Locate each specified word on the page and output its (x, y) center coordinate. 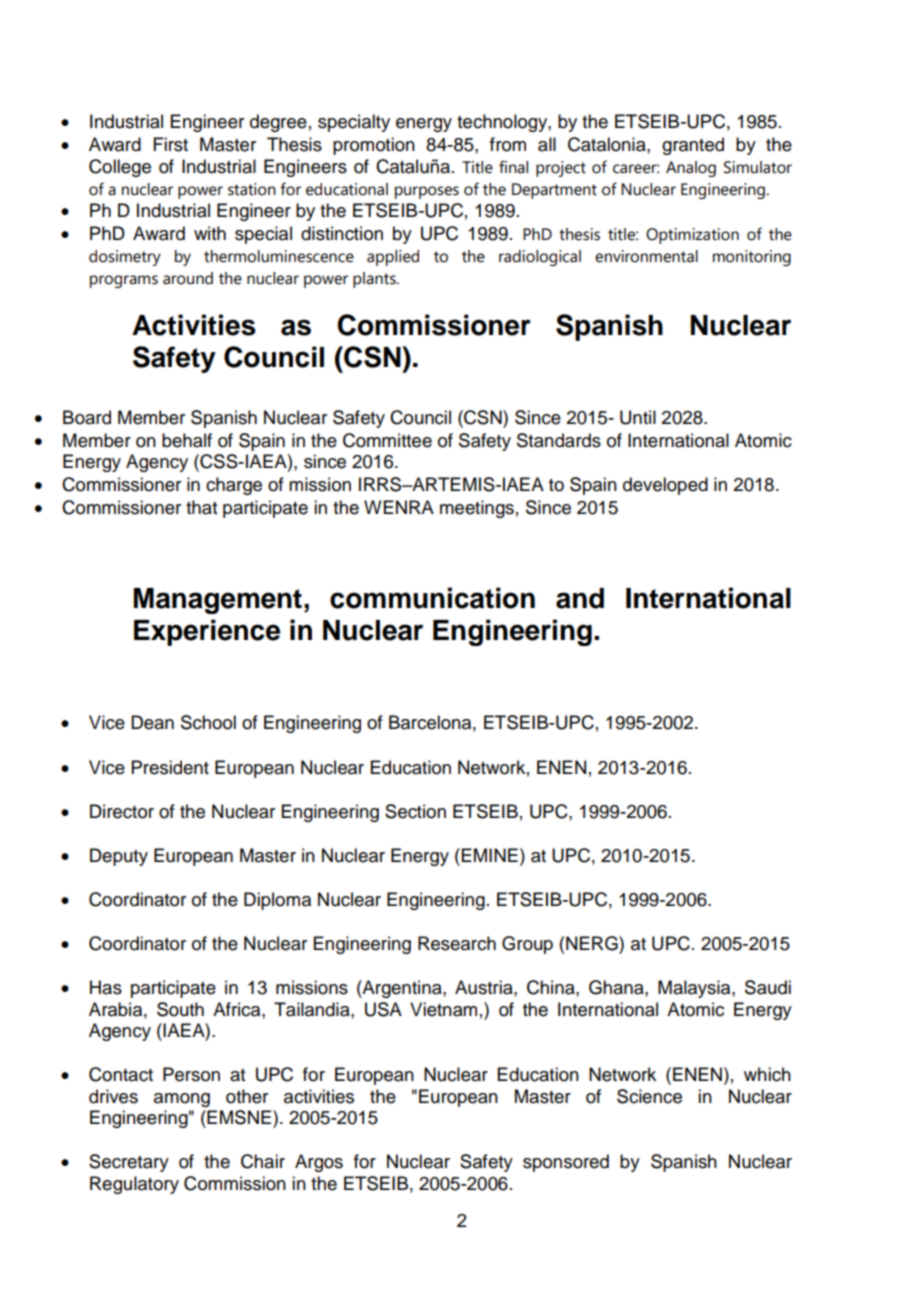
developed (665, 486)
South (180, 1009)
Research (457, 943)
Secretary (129, 1163)
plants (375, 280)
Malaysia (695, 989)
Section (415, 811)
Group (527, 945)
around (188, 278)
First (171, 144)
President (170, 767)
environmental (646, 256)
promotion (374, 146)
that (201, 507)
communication (432, 598)
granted (693, 146)
